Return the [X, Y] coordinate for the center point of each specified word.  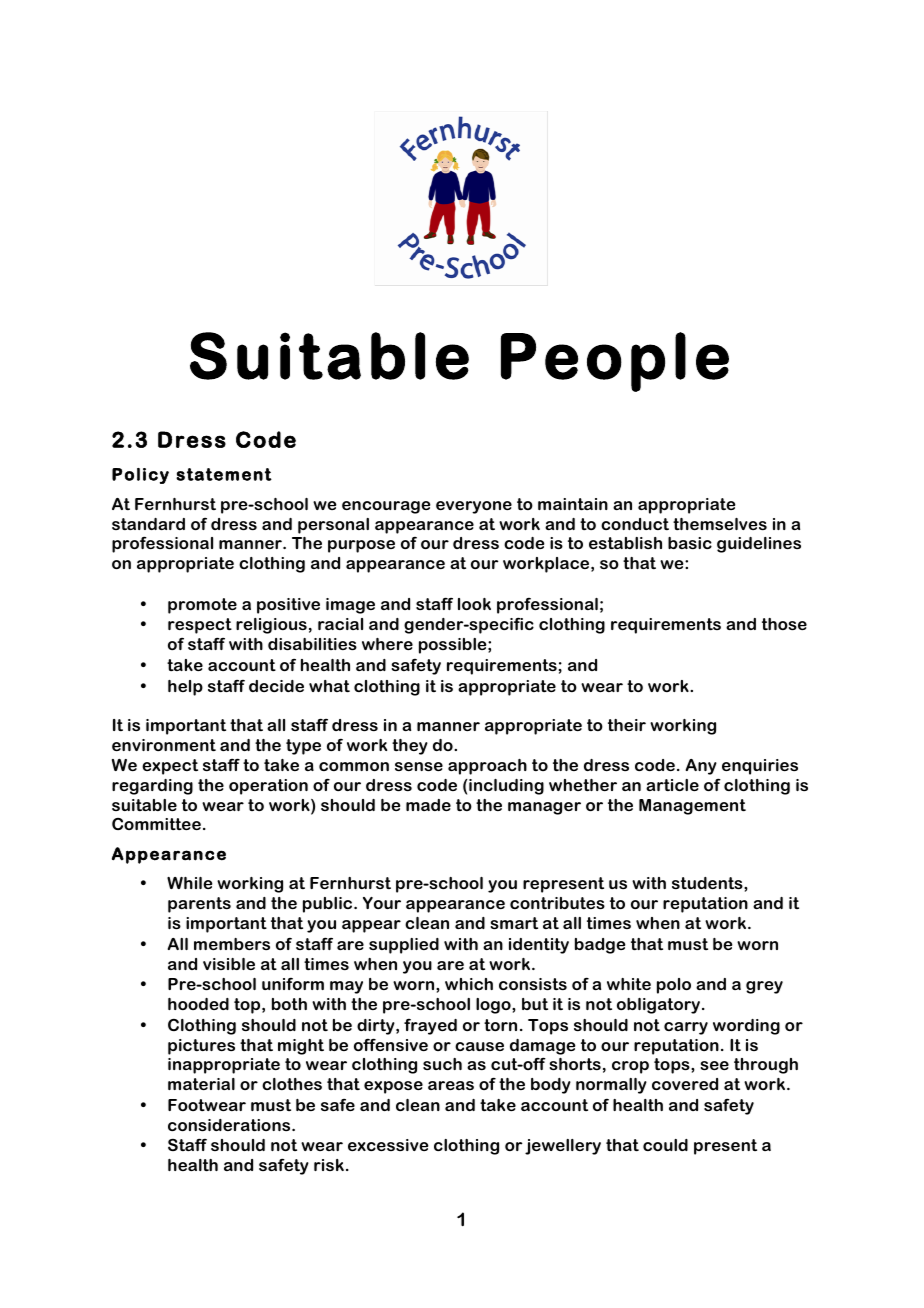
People [615, 362]
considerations [230, 1125]
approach [487, 767]
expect [170, 767]
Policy [140, 476]
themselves [720, 524]
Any [701, 767]
